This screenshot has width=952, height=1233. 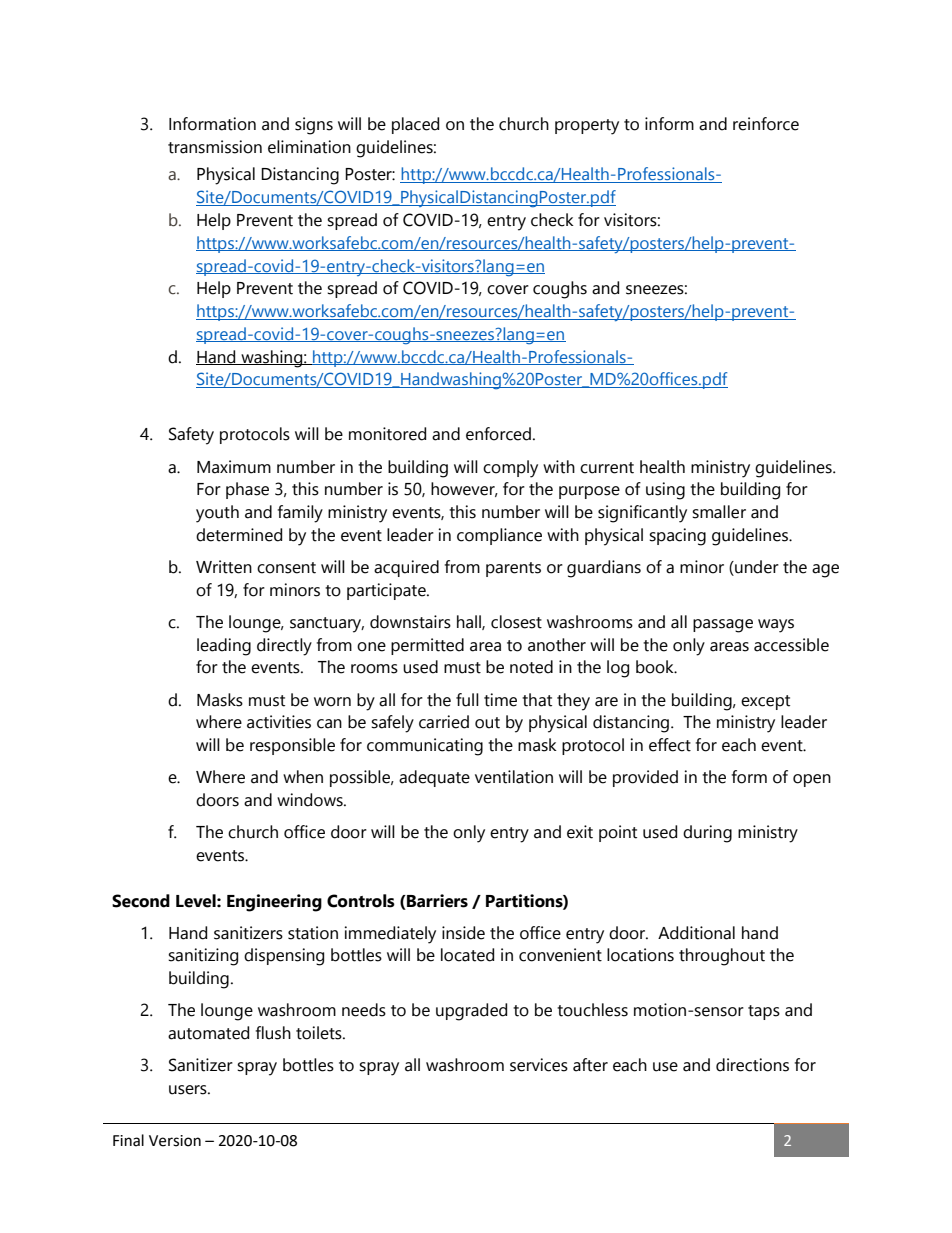 What do you see at coordinates (719, 512) in the screenshot?
I see `smaller` at bounding box center [719, 512].
